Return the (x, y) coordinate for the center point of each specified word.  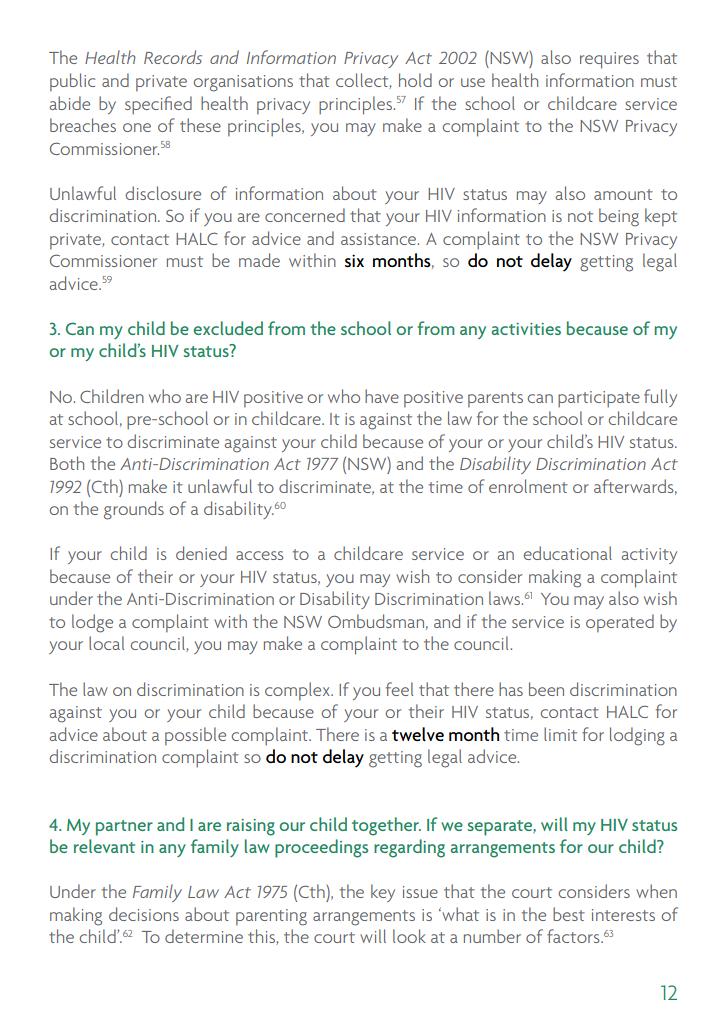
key (383, 893)
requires (609, 60)
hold (415, 80)
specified (158, 105)
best (569, 914)
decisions (144, 914)
